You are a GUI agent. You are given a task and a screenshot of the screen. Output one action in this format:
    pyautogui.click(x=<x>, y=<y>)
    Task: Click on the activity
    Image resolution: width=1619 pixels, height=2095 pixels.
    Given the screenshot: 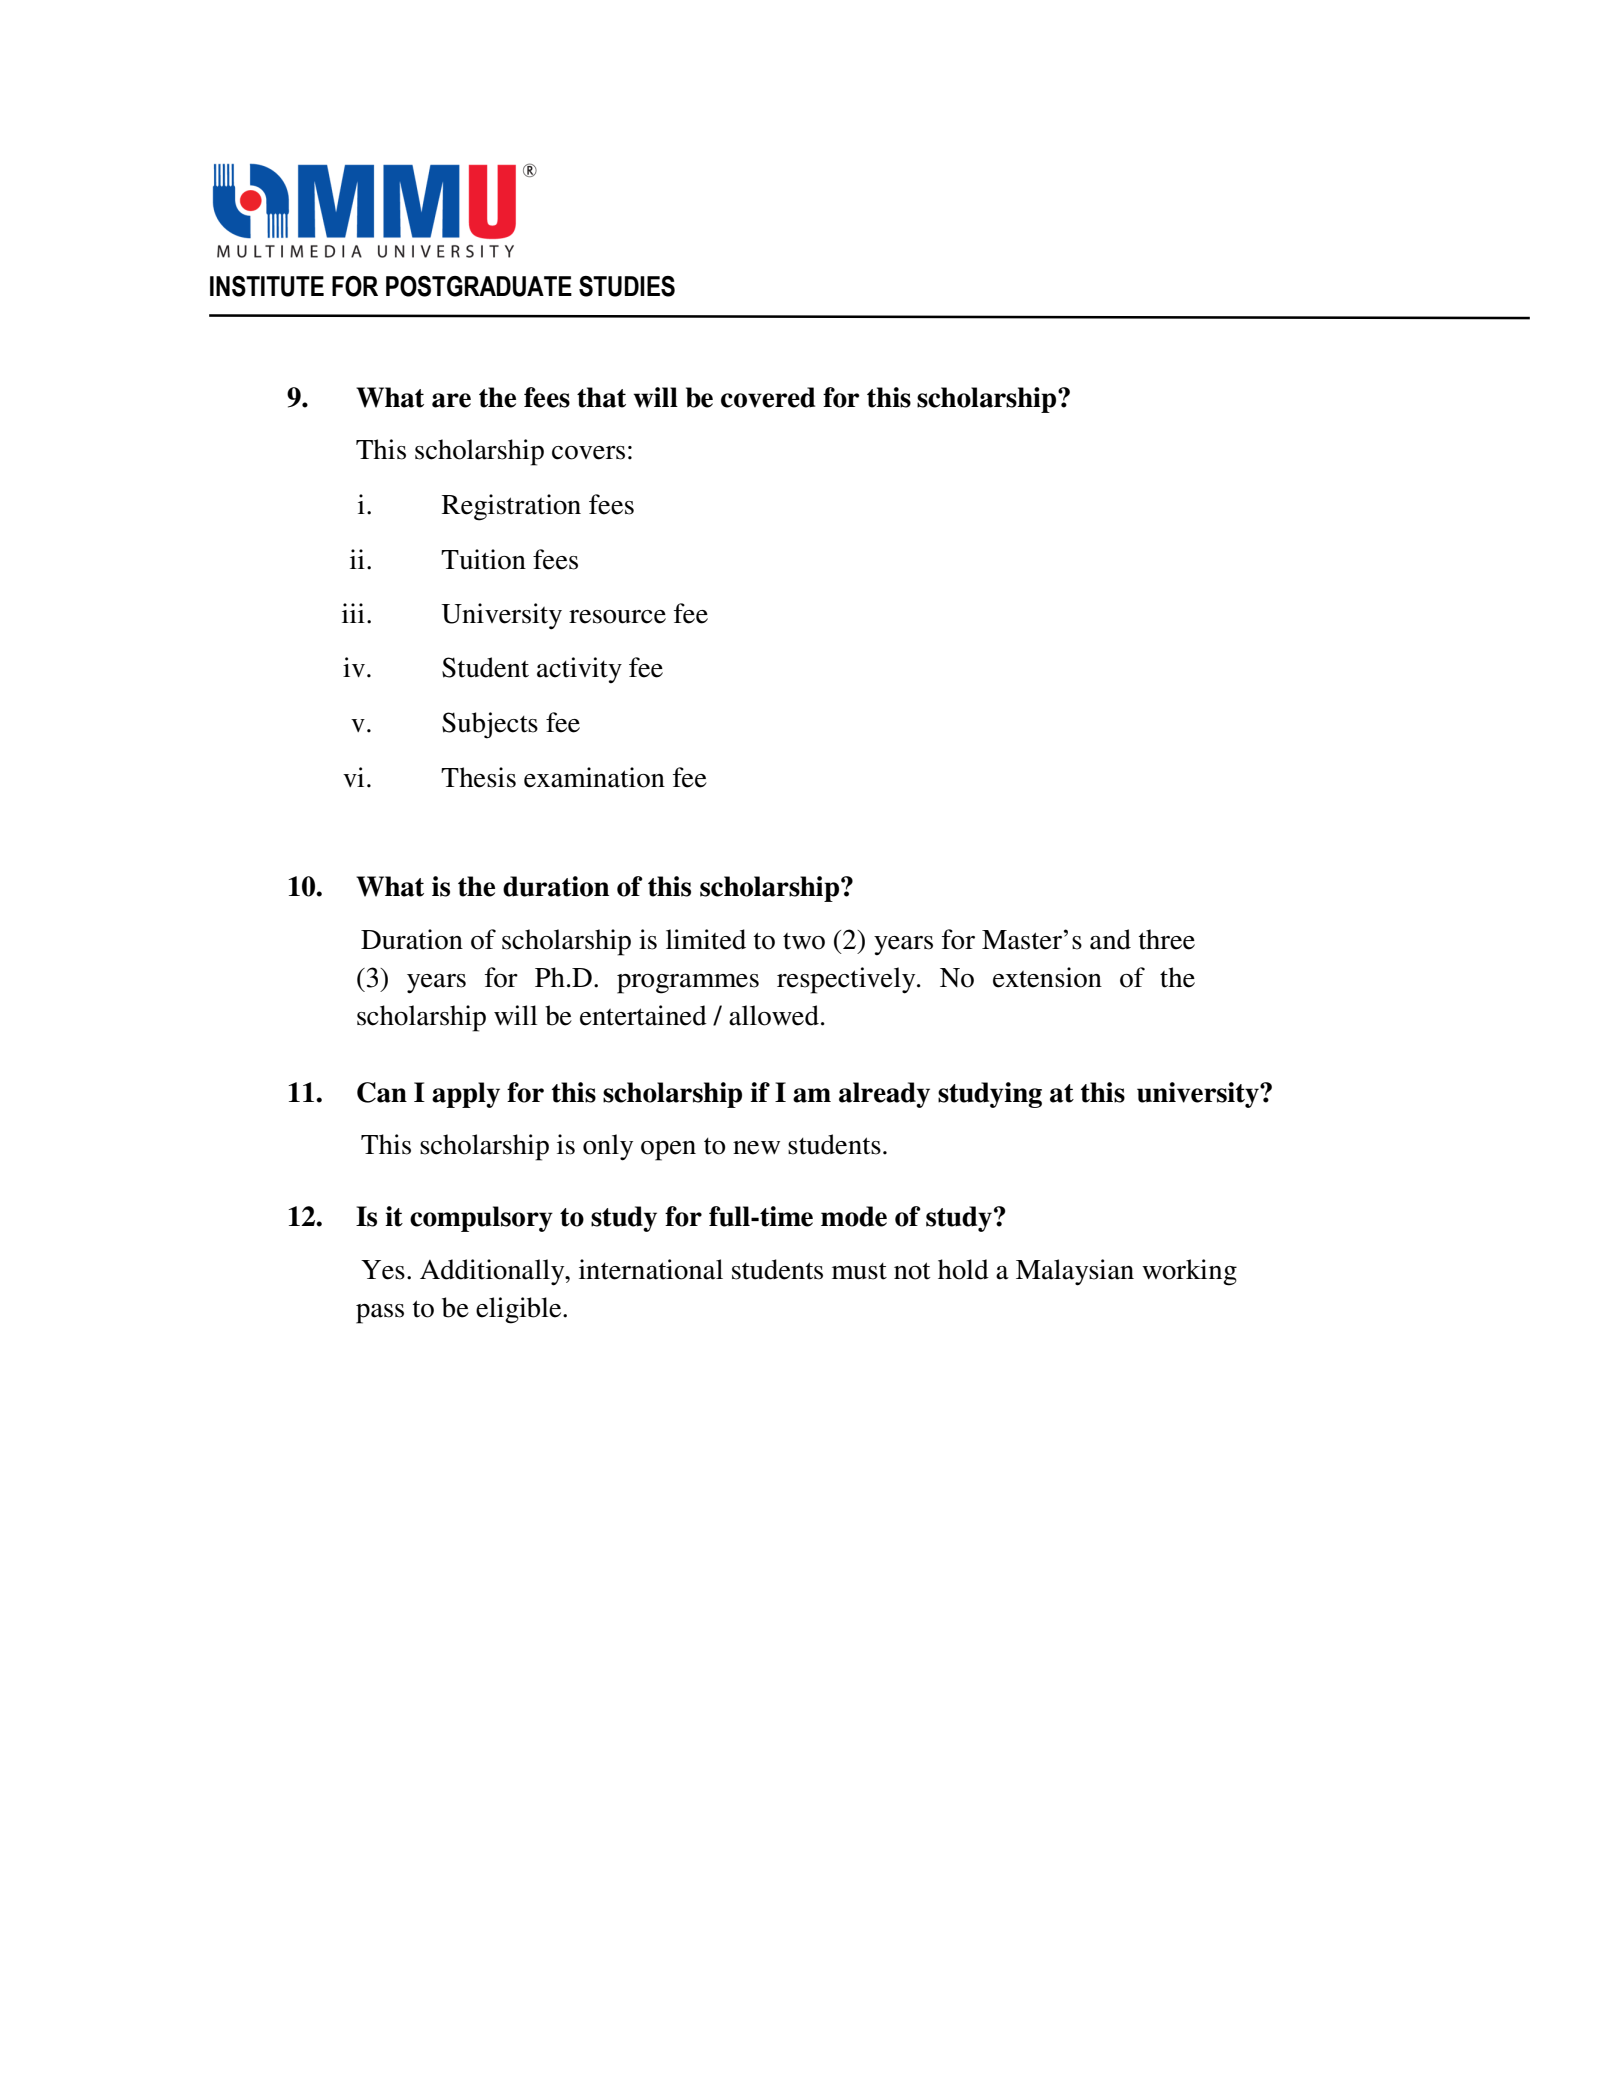 What is the action you would take?
    pyautogui.click(x=579, y=670)
